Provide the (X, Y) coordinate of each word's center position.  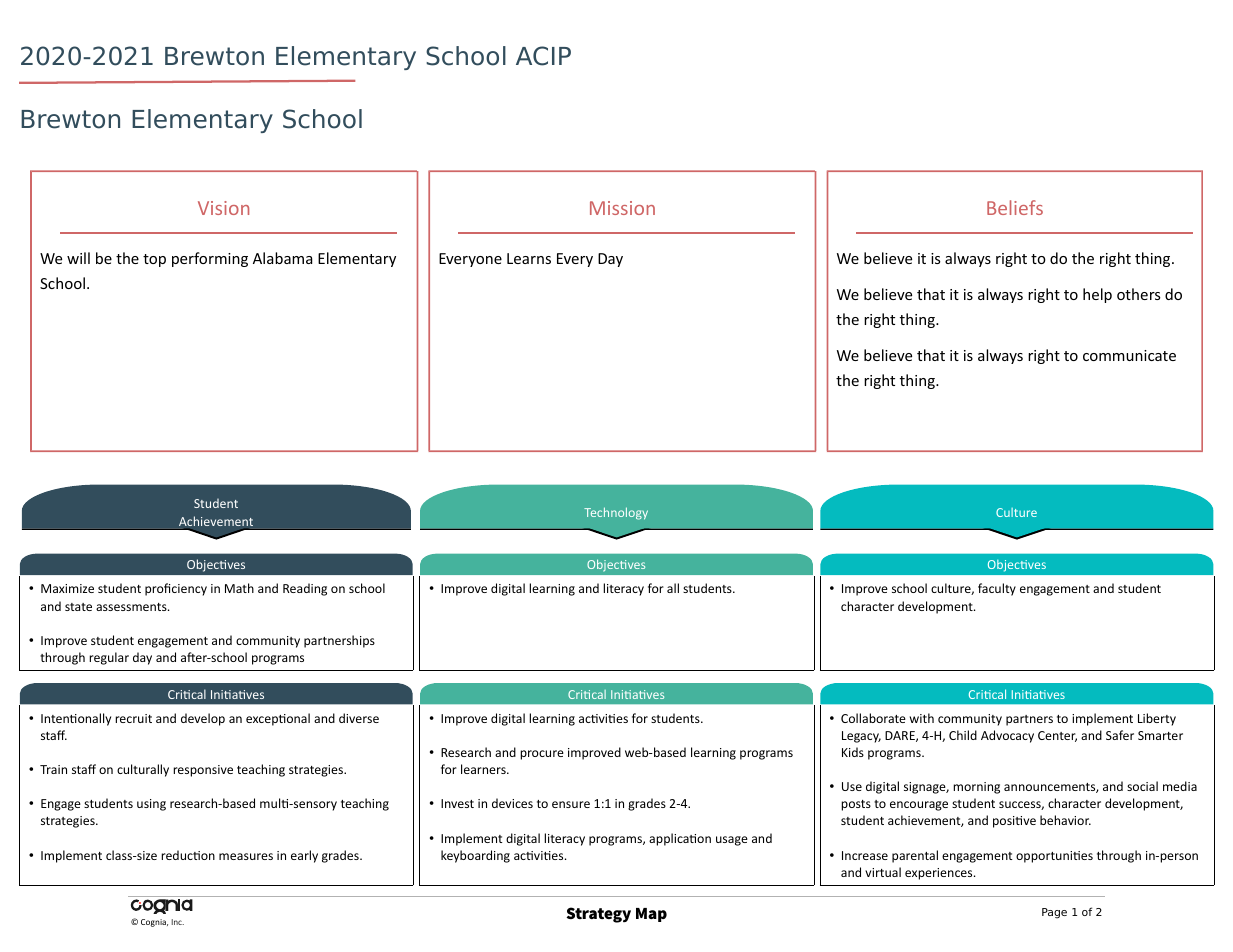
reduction (188, 855)
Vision (223, 208)
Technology (616, 513)
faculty (997, 589)
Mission (622, 208)
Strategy (598, 915)
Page (1054, 913)
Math (239, 588)
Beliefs (1015, 207)
